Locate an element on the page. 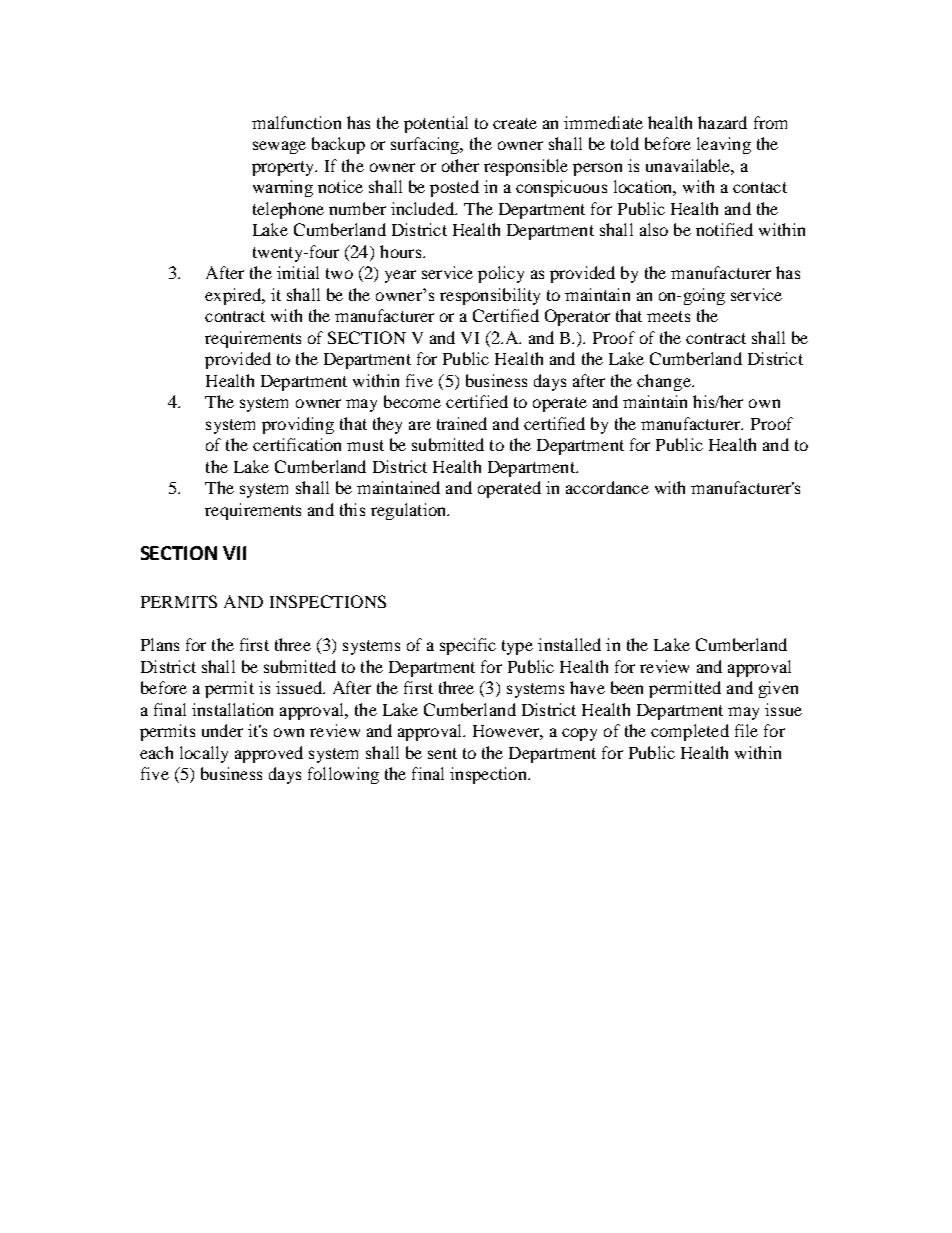  become is located at coordinates (412, 401).
